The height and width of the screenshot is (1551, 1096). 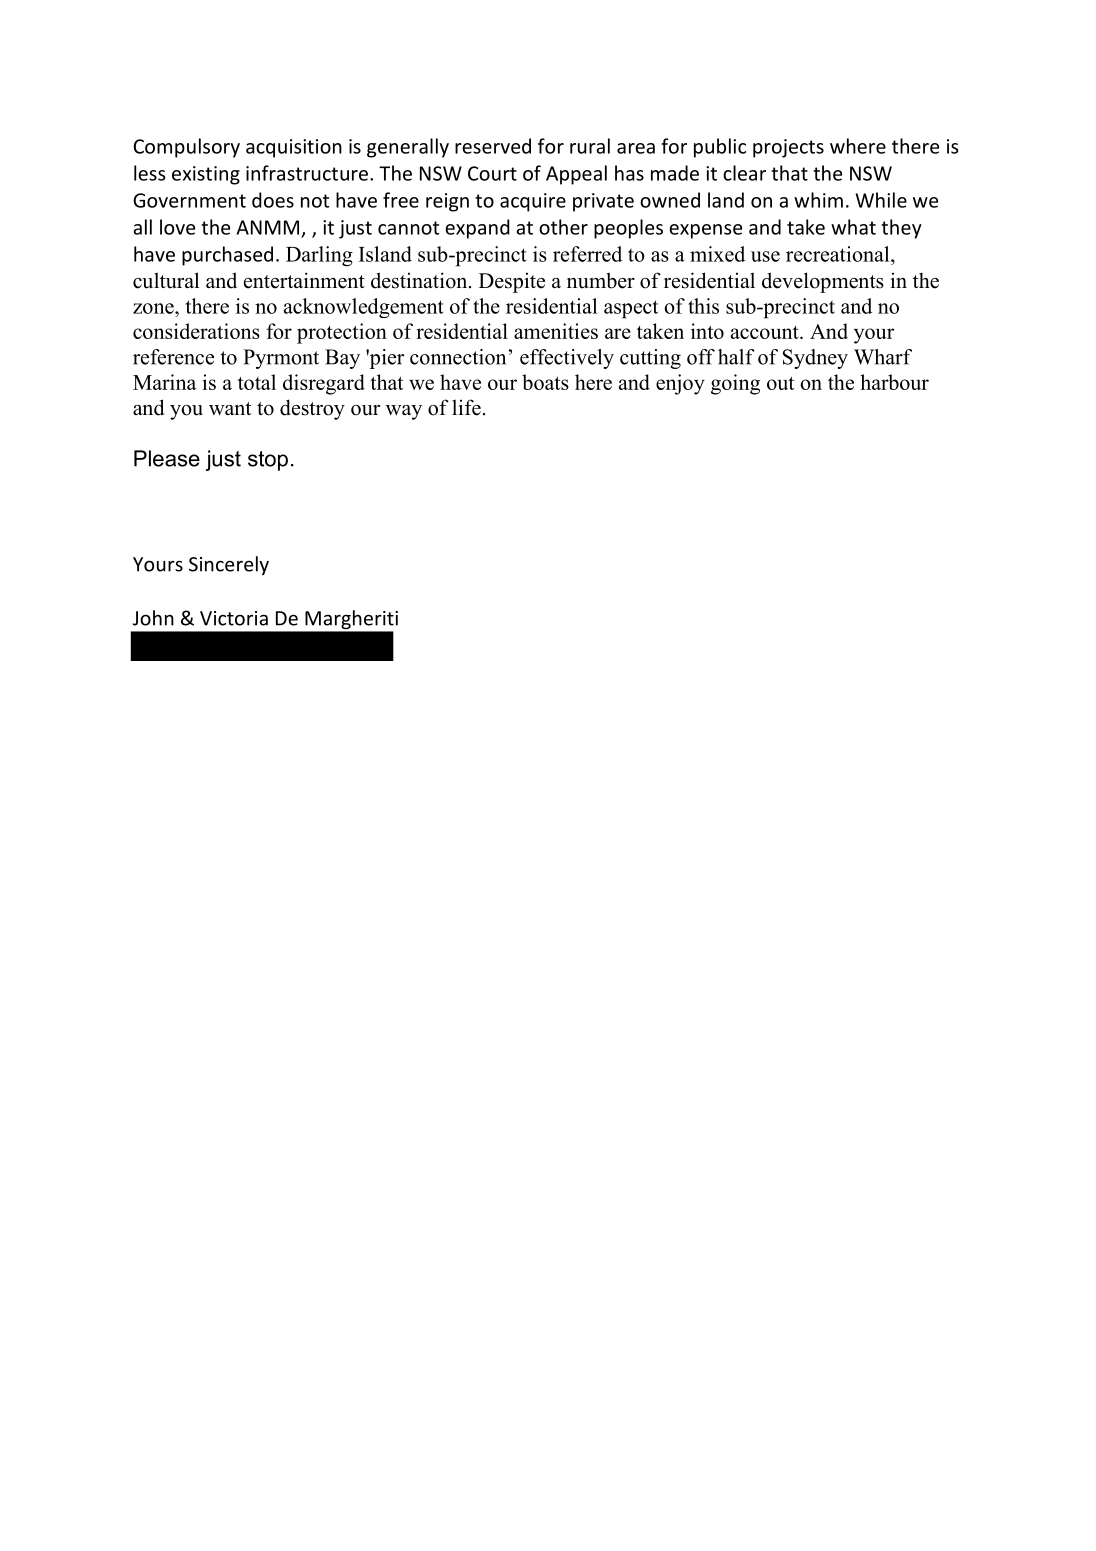 What do you see at coordinates (206, 175) in the screenshot?
I see `existing` at bounding box center [206, 175].
